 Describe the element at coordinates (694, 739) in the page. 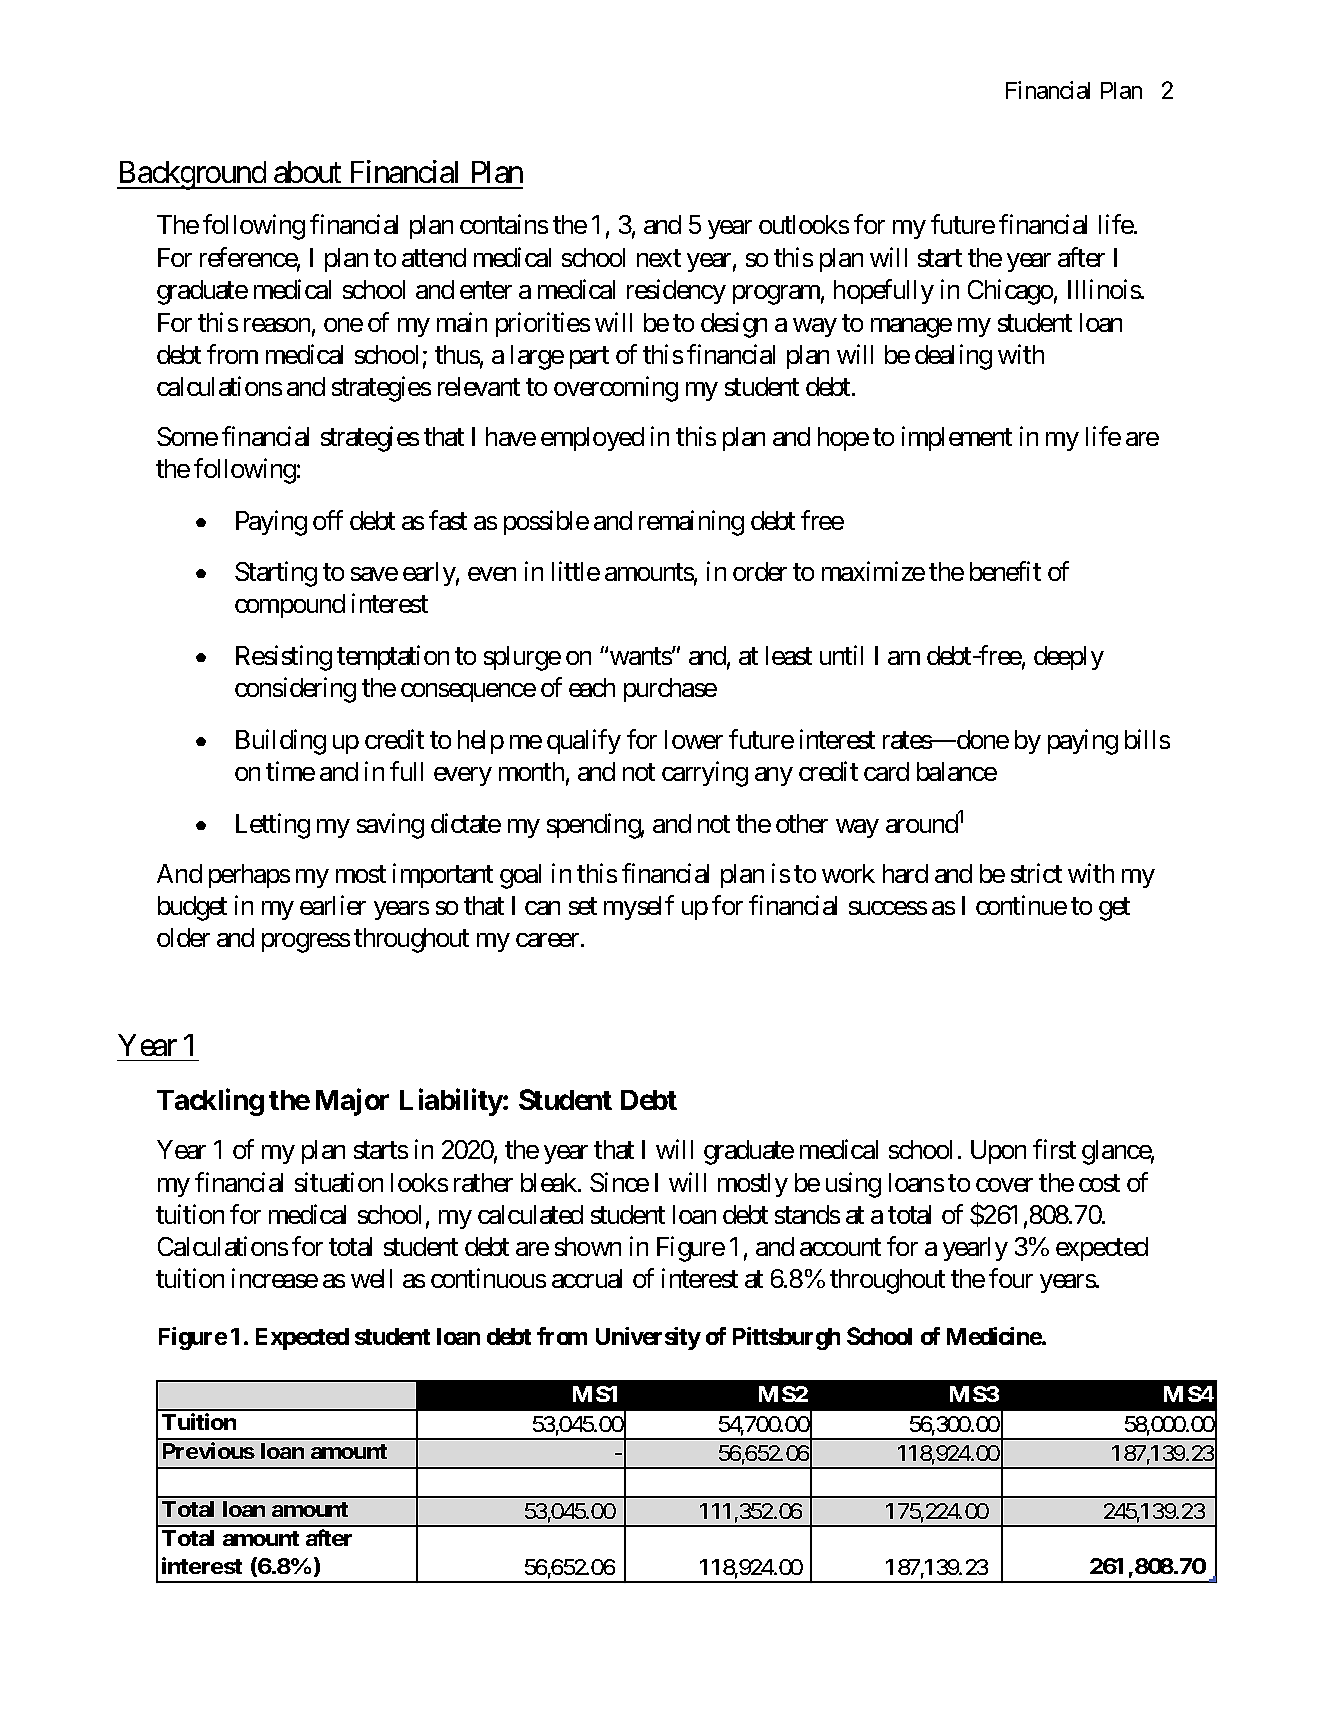

I see `lower` at that location.
